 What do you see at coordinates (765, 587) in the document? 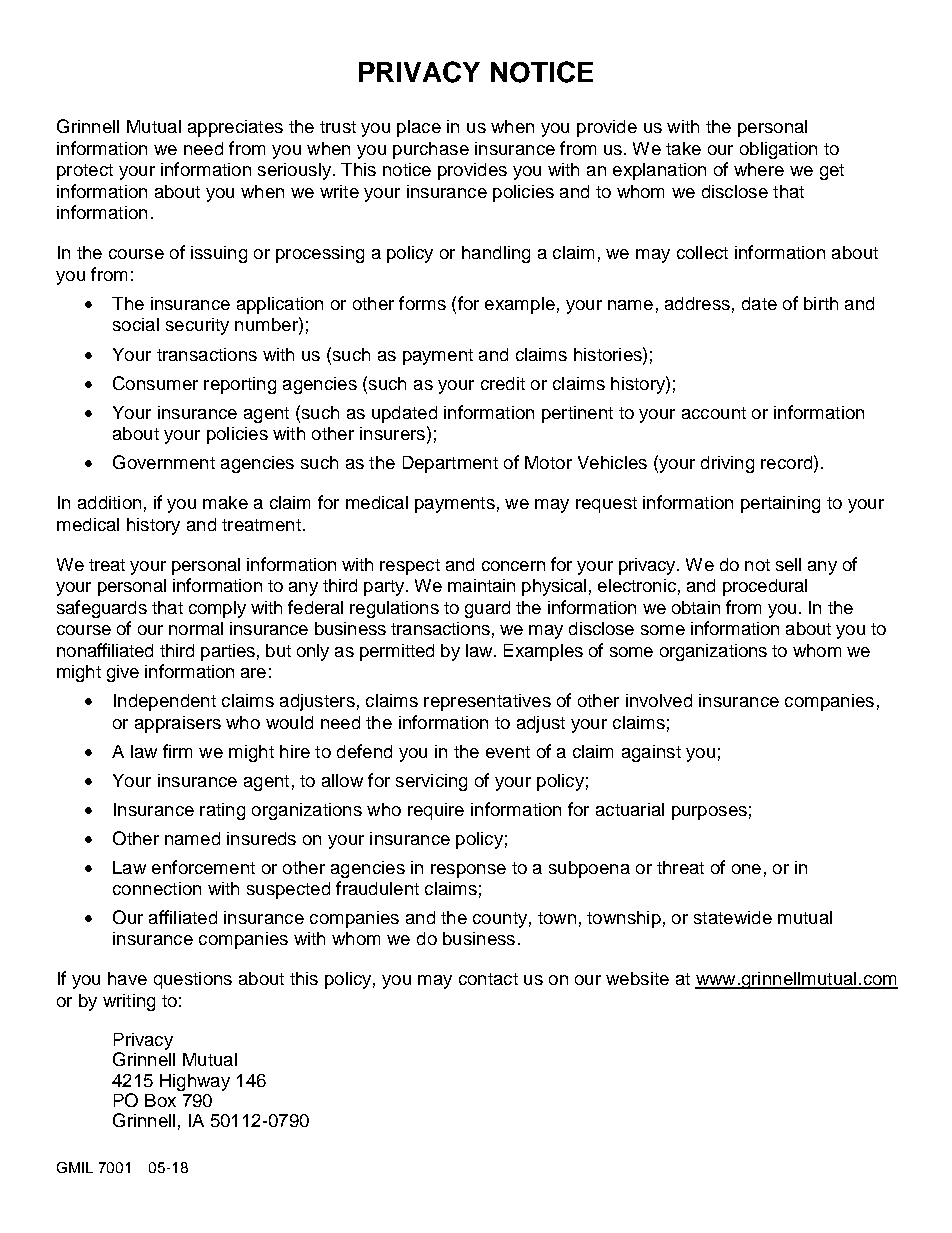
I see `procedural` at bounding box center [765, 587].
